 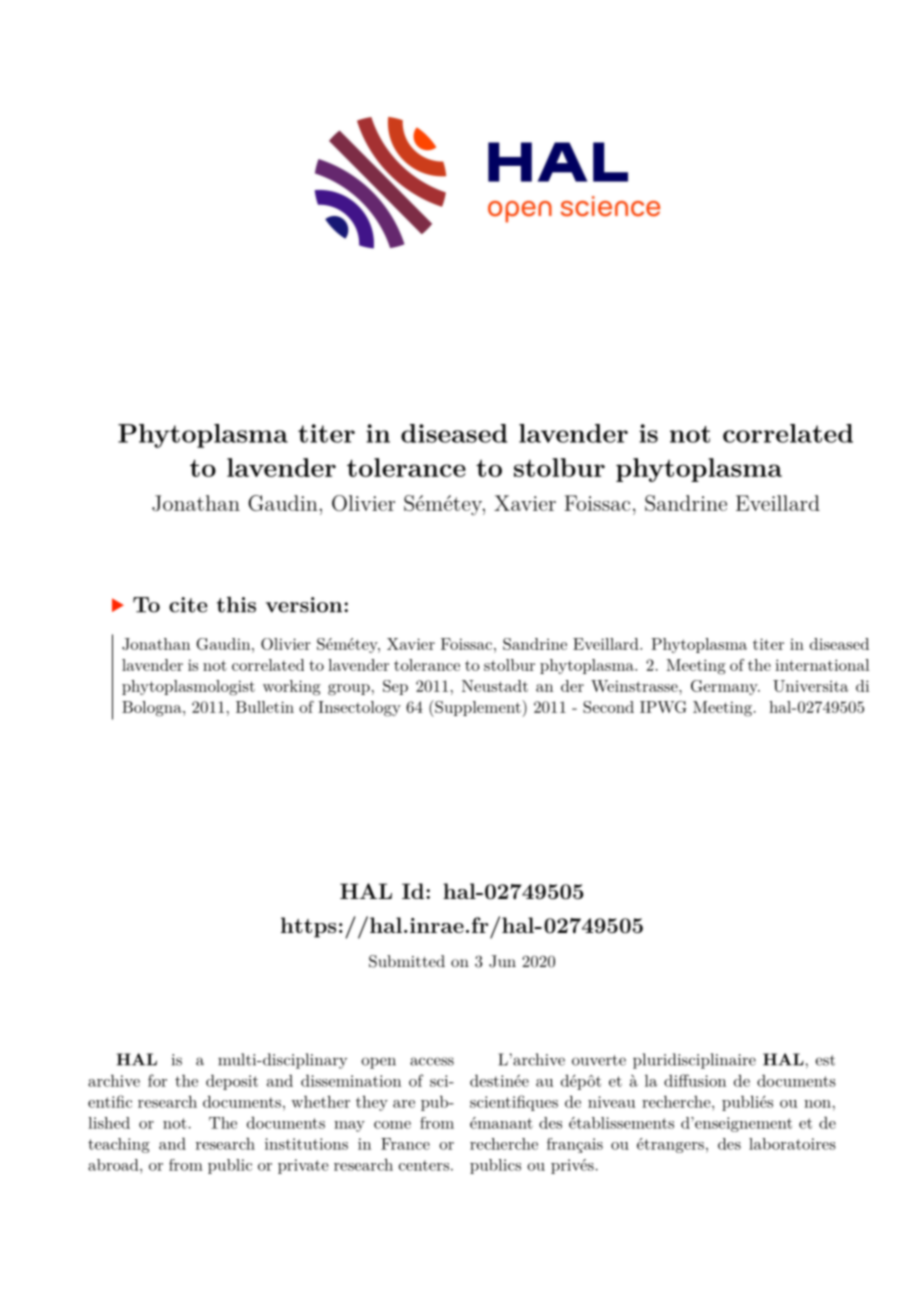 I want to click on Submitted, so click(x=407, y=961).
